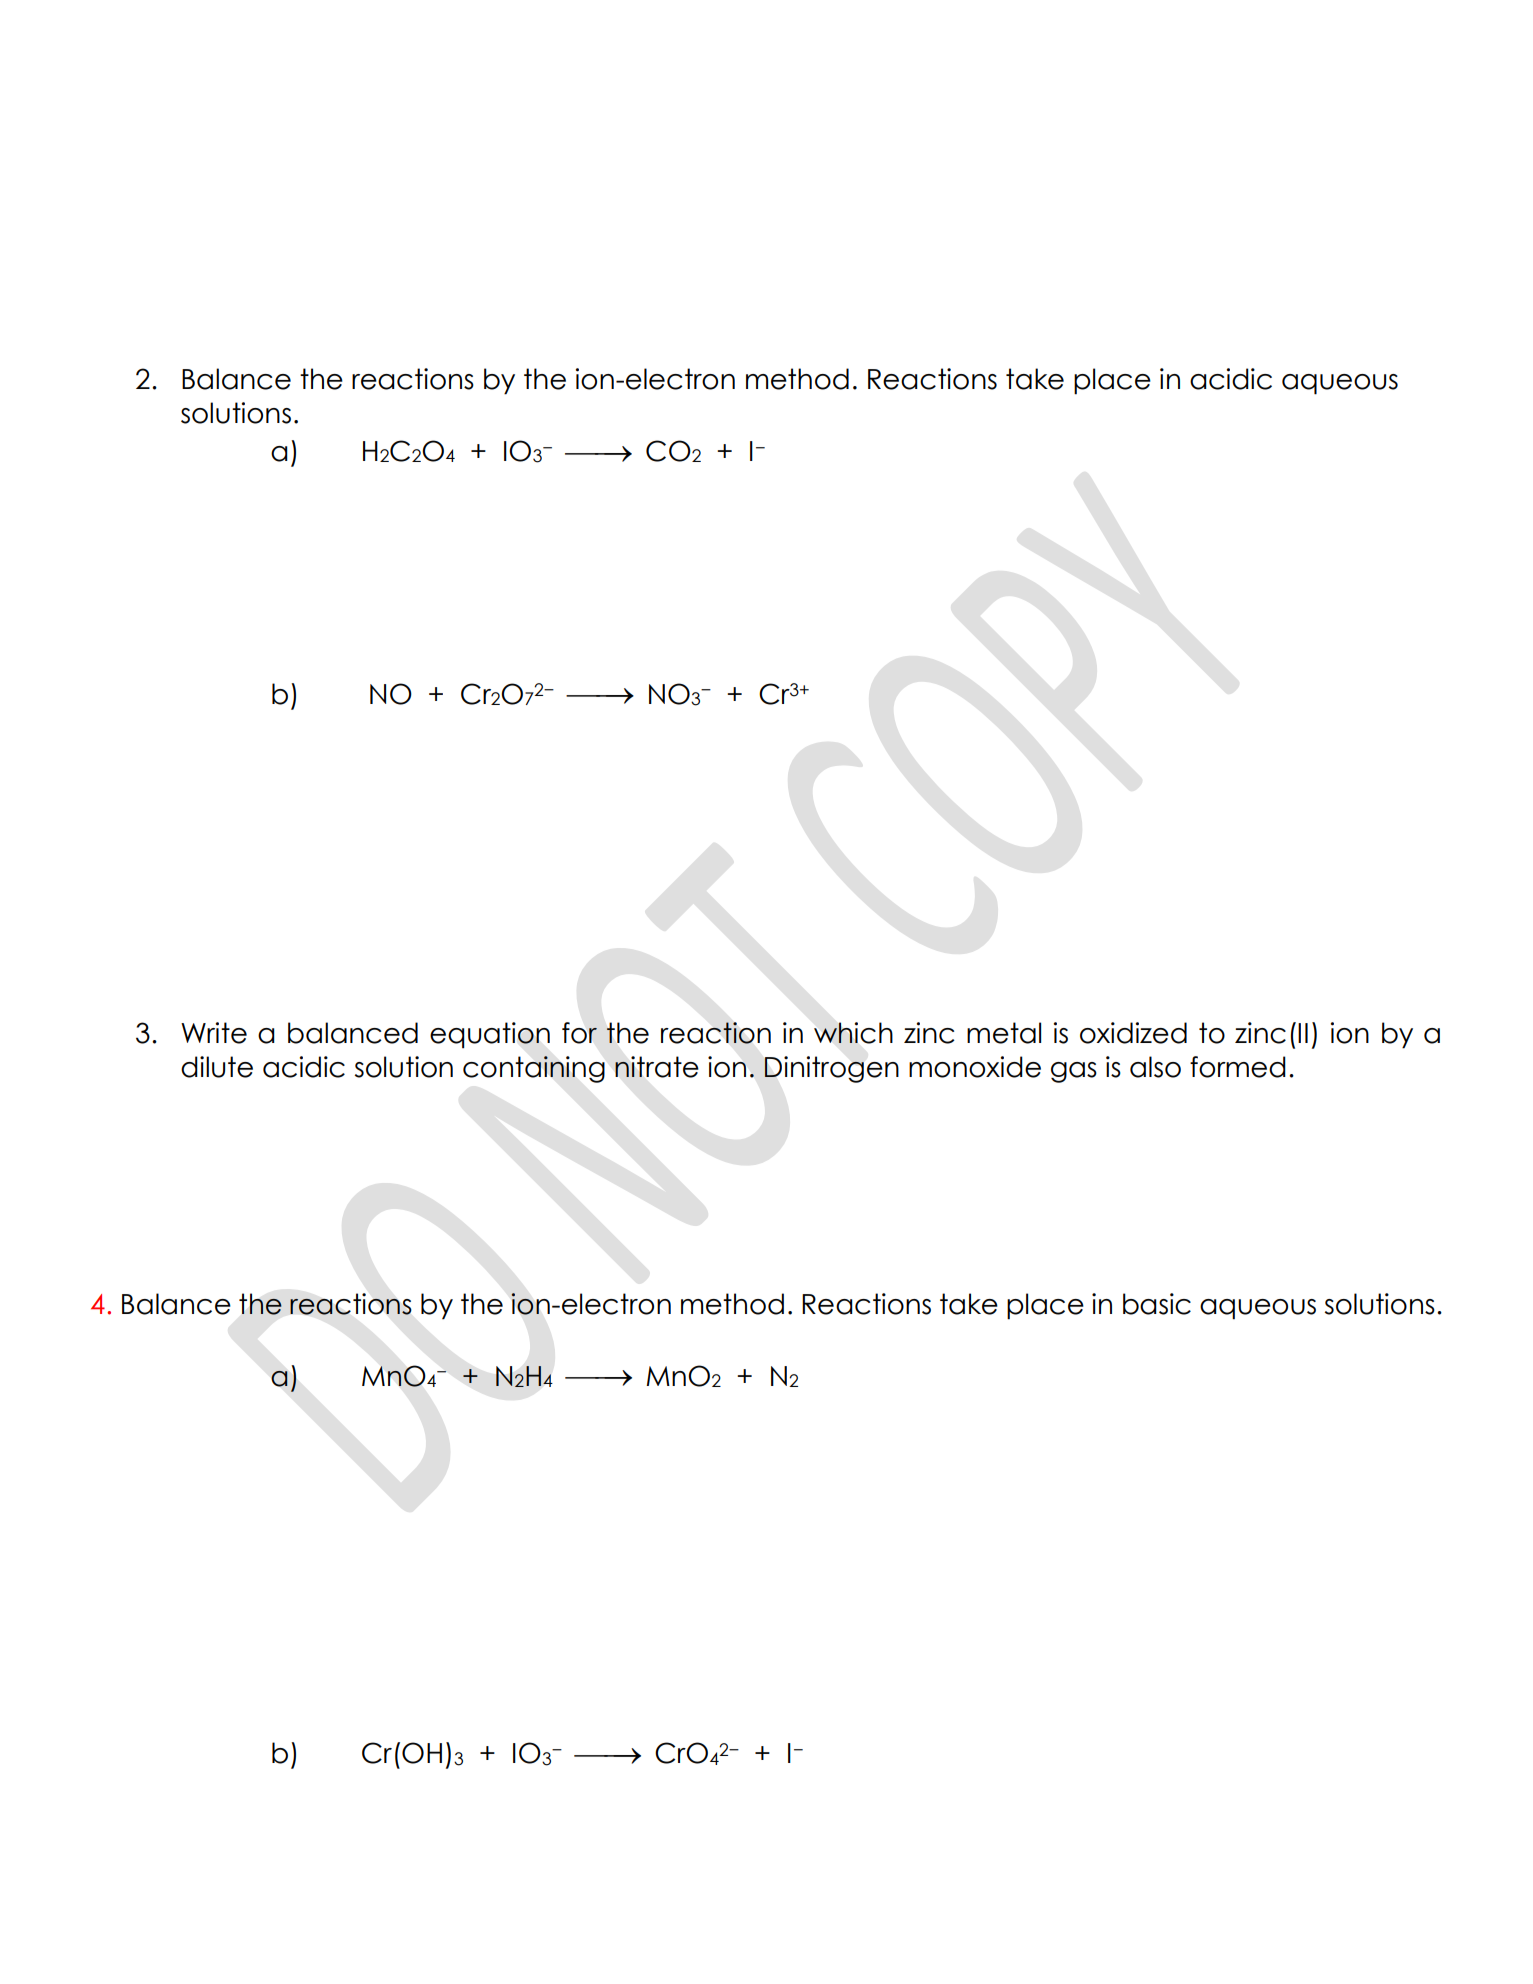 The image size is (1533, 1984). What do you see at coordinates (657, 1067) in the image?
I see `nitrate` at bounding box center [657, 1067].
